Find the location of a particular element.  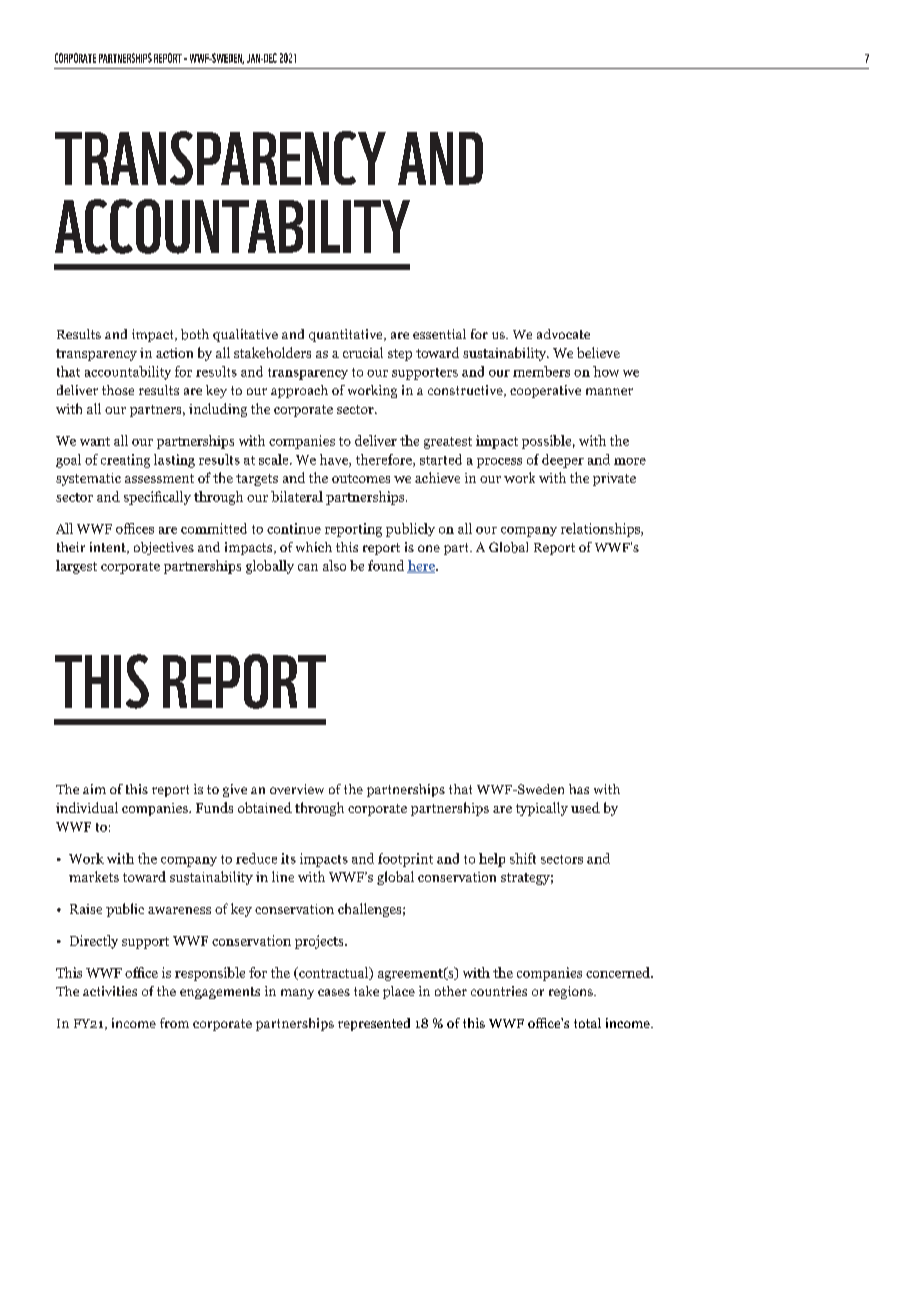

activities is located at coordinates (110, 991).
